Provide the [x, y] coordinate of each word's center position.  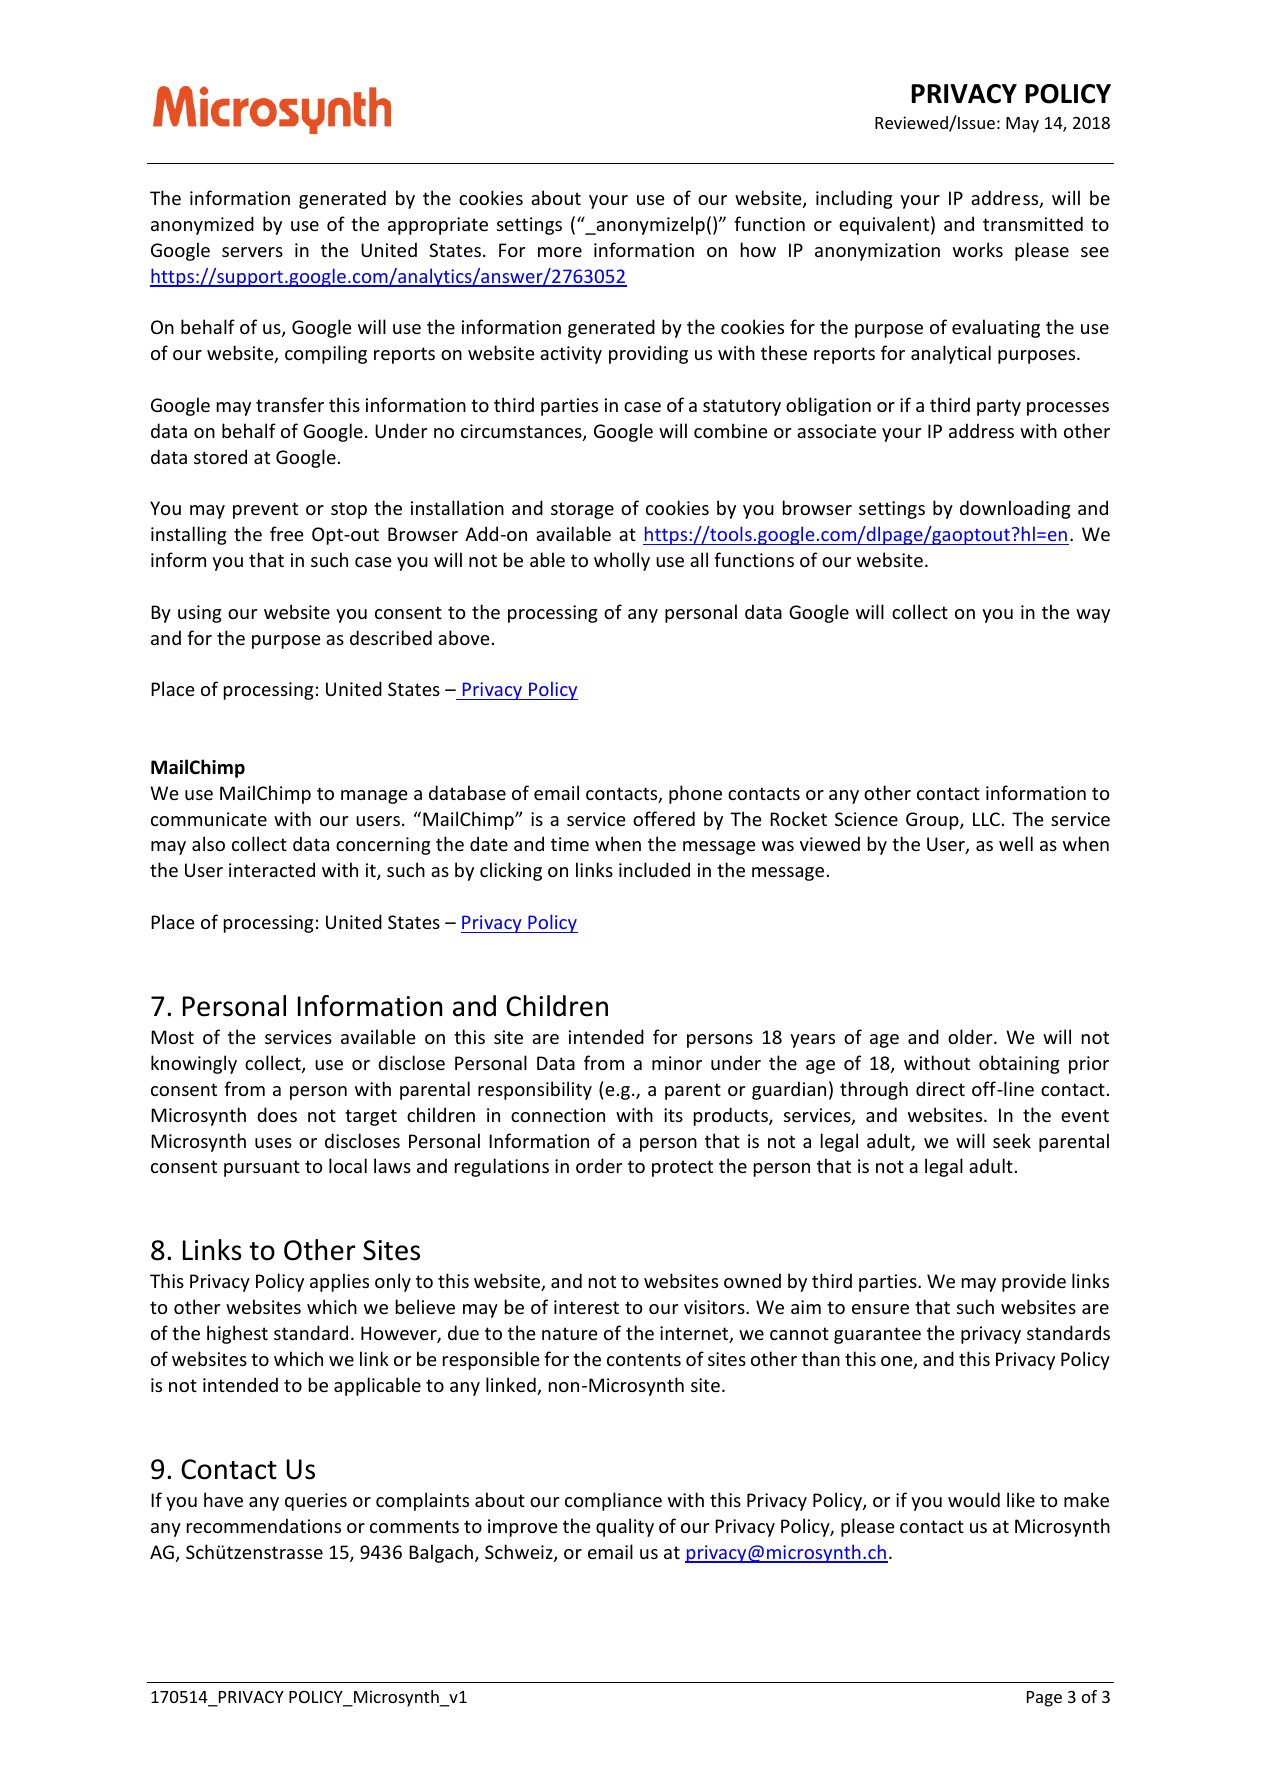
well [1016, 843]
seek [1012, 1140]
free [287, 533]
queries [316, 1502]
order [599, 1165]
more [560, 252]
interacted [272, 869]
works [978, 249]
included [654, 869]
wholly [622, 561]
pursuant [262, 1168]
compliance [613, 1501]
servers [252, 252]
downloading [1015, 509]
